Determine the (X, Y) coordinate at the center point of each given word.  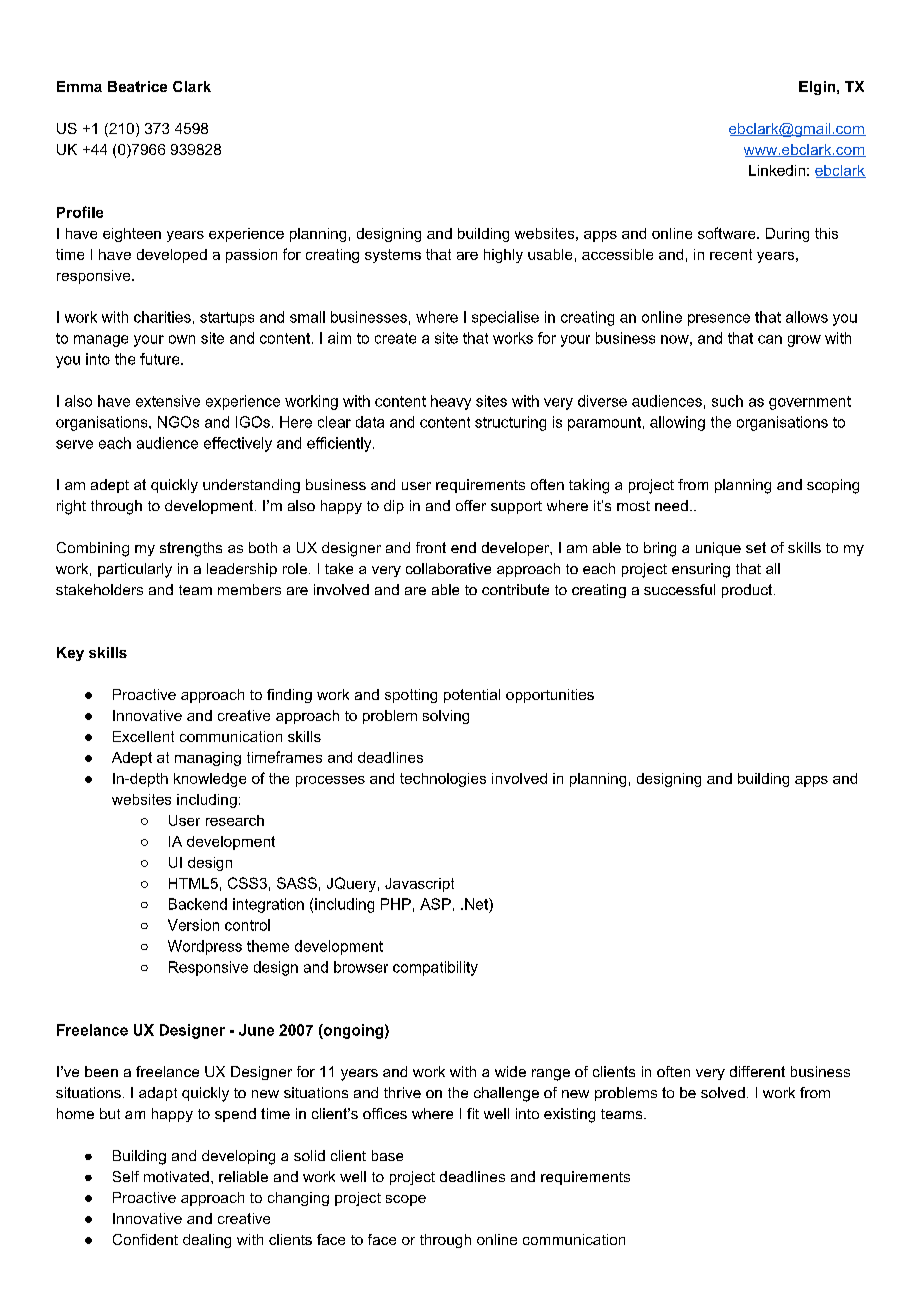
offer (471, 505)
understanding (251, 486)
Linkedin (777, 170)
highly (503, 256)
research (235, 820)
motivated (176, 1176)
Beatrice (137, 86)
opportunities (550, 696)
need (671, 505)
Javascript (419, 885)
